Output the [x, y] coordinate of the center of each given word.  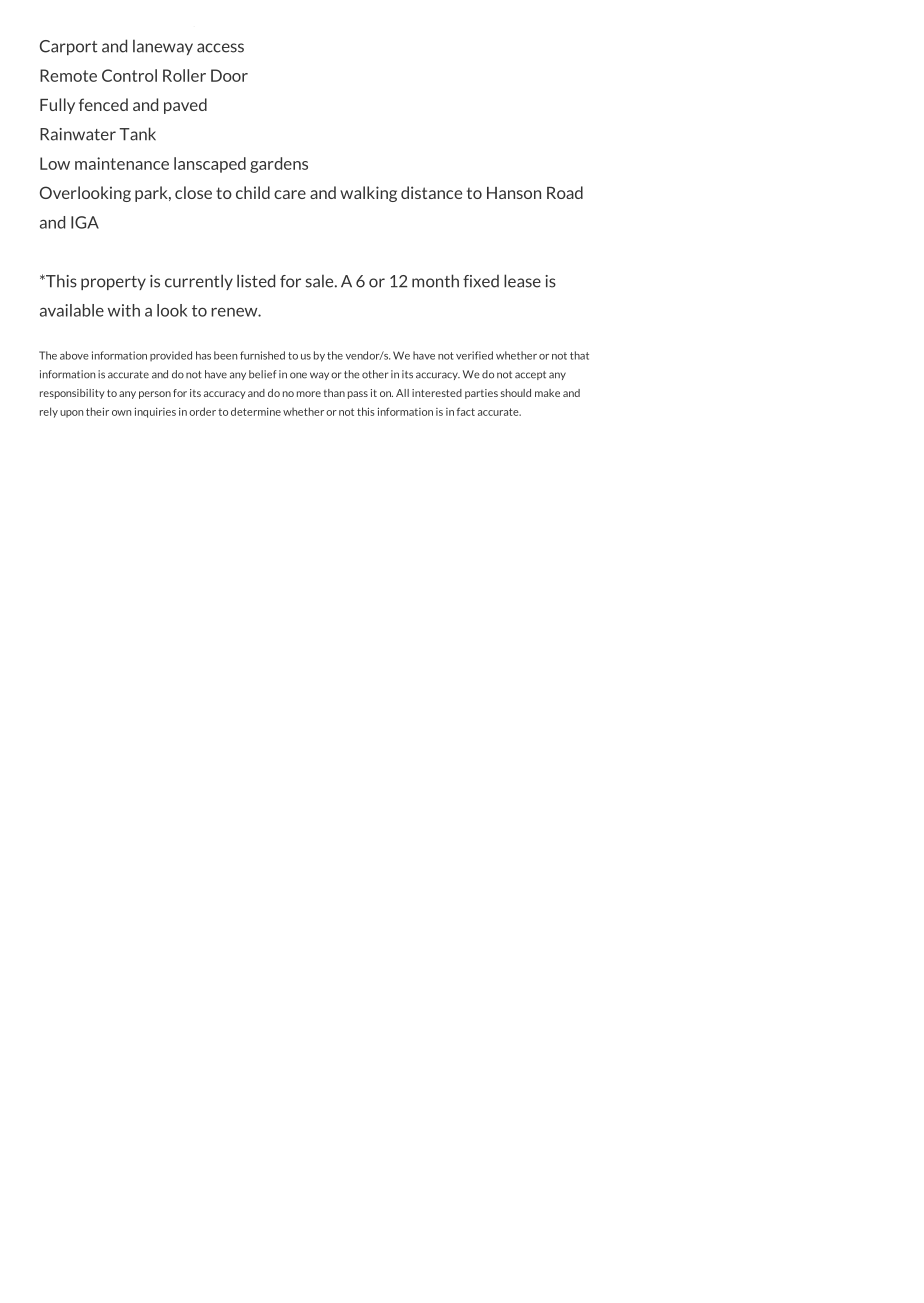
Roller [184, 75]
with [124, 310]
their [97, 411]
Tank [137, 134]
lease [522, 281]
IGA [85, 222]
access [220, 48]
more [309, 394]
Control [129, 75]
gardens [279, 165]
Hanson [514, 193]
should [516, 393]
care [290, 194]
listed [256, 281]
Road [565, 192]
